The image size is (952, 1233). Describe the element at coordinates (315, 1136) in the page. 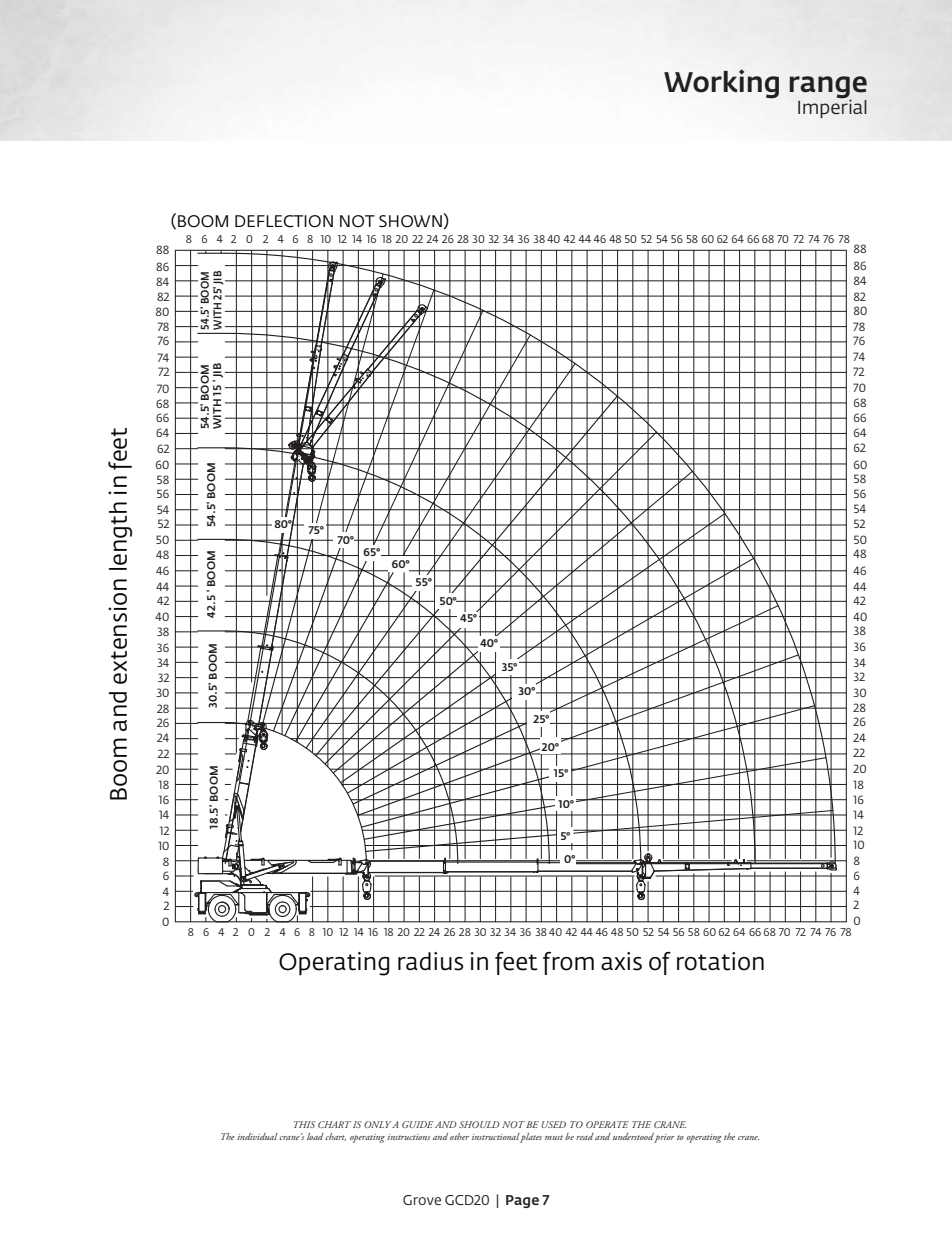

I see `load` at that location.
